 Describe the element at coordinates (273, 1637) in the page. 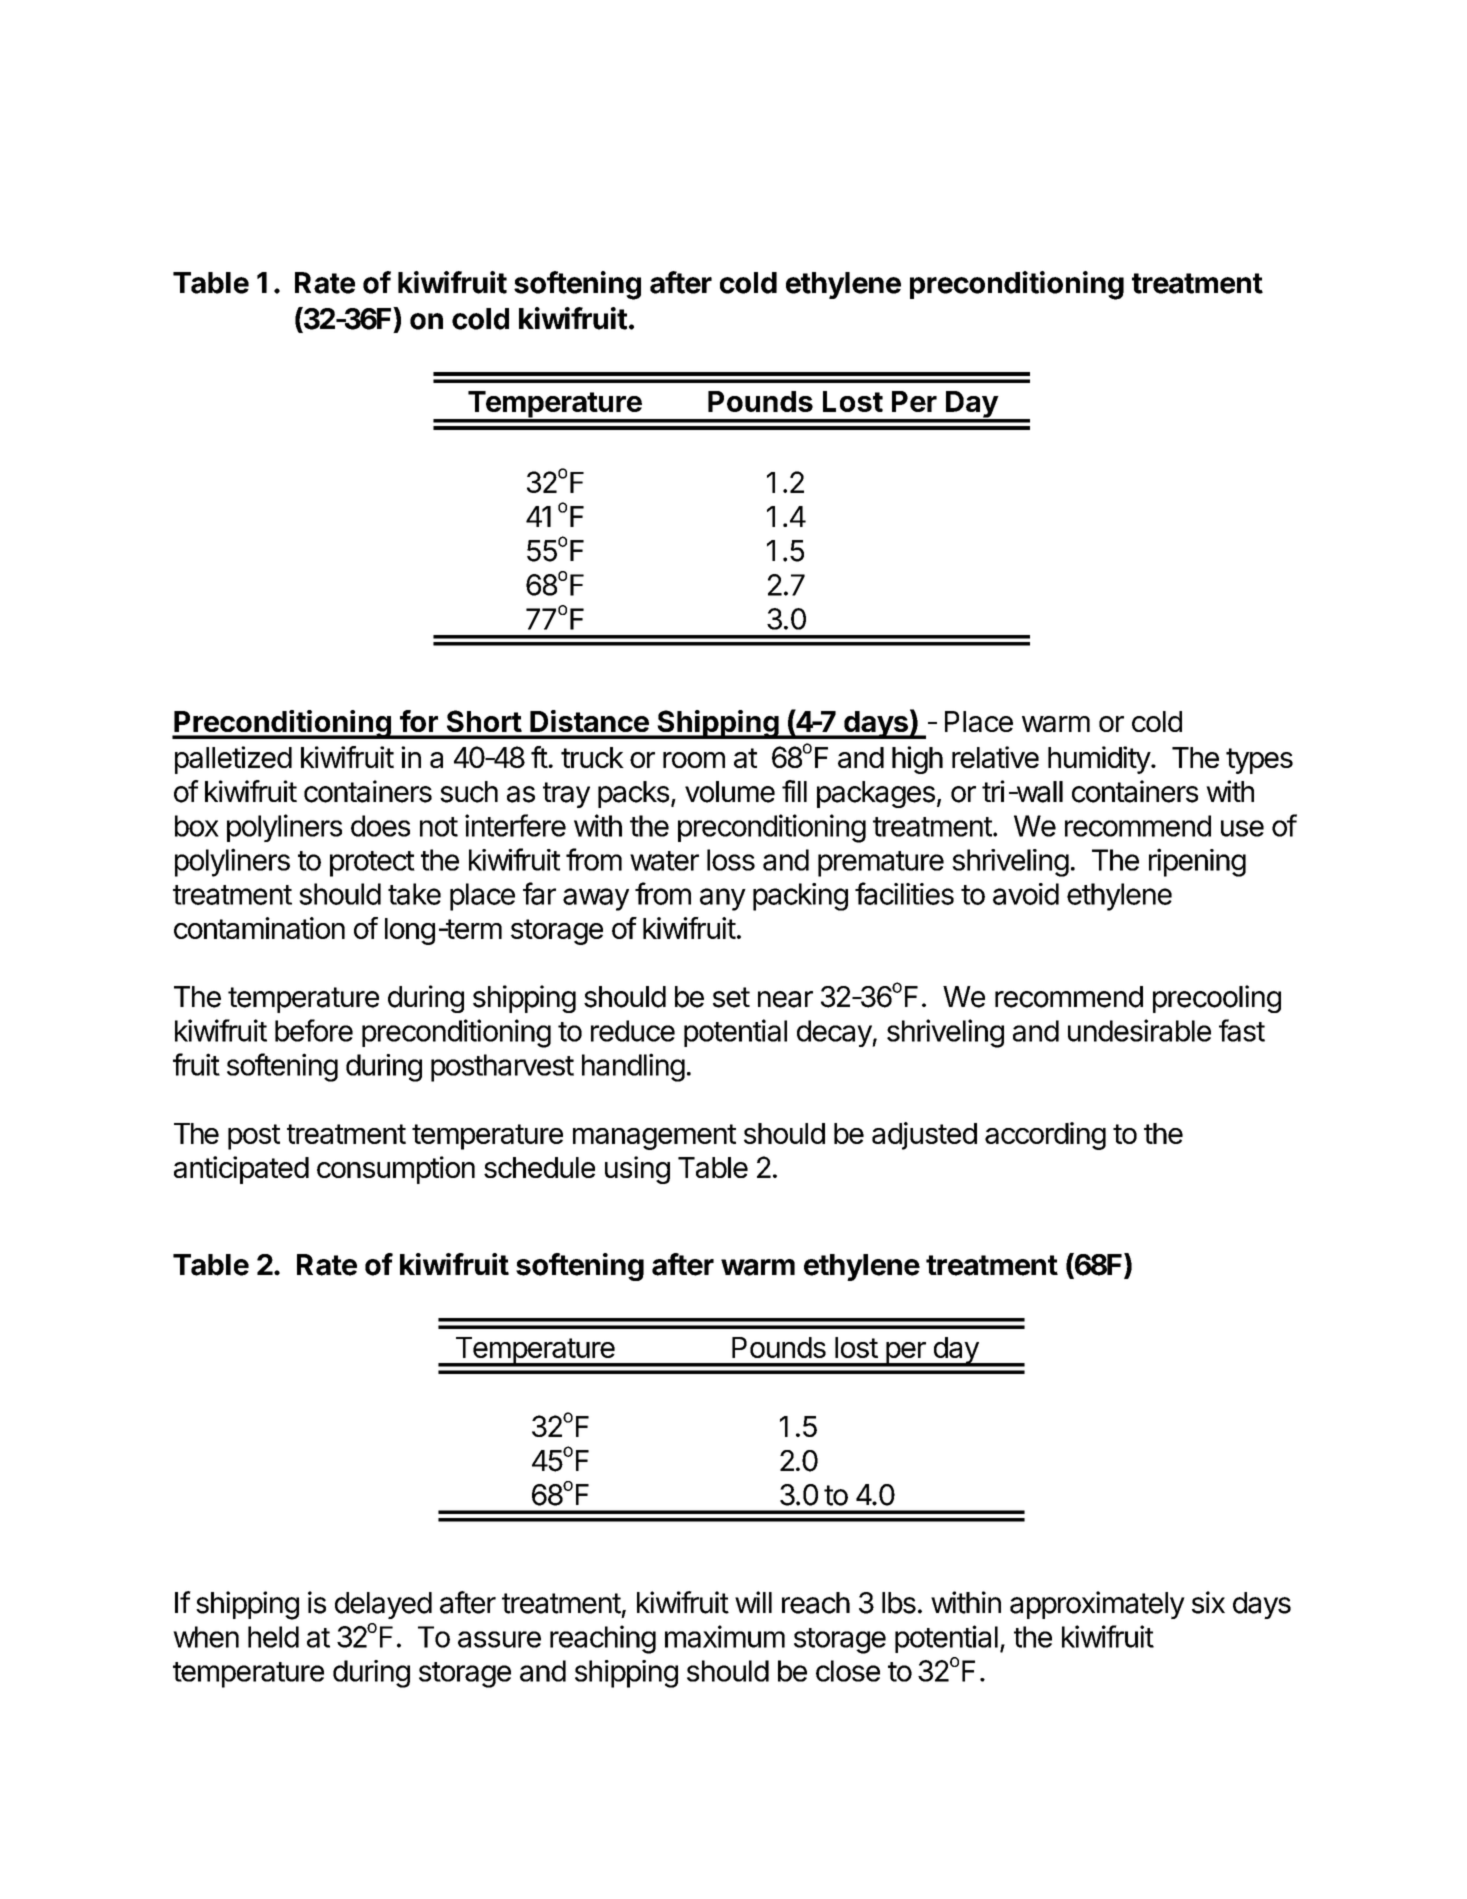

I see `held` at that location.
